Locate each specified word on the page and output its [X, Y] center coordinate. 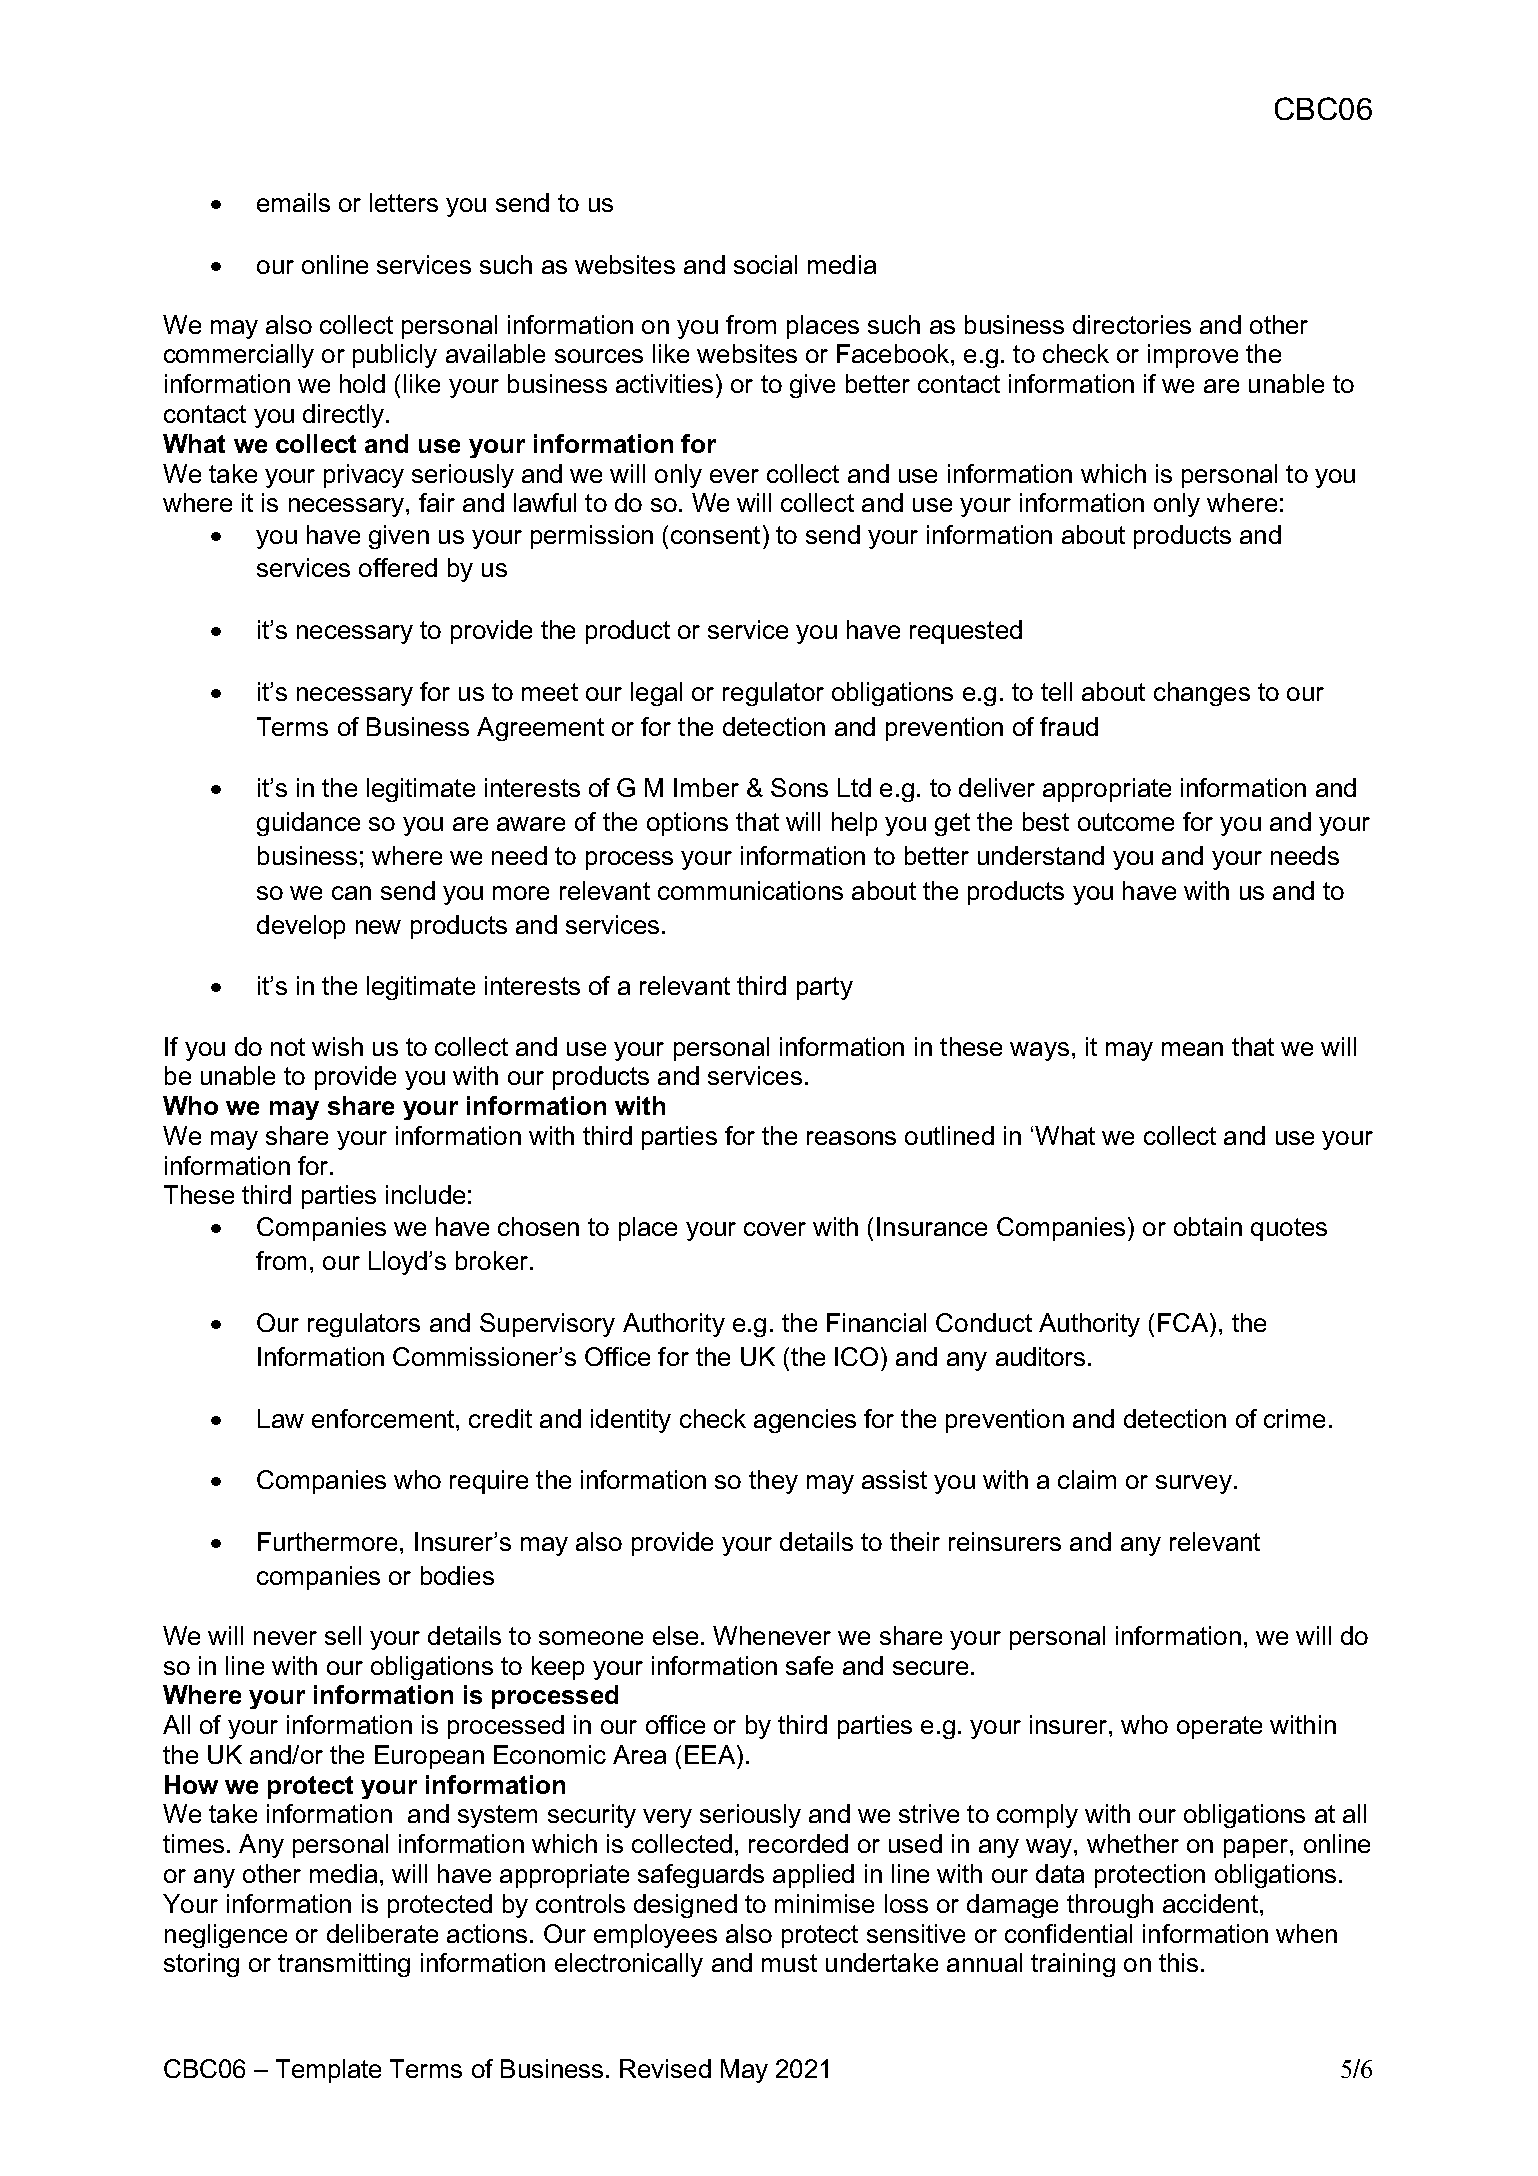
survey [1194, 1484]
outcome [1126, 822]
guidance [308, 824]
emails [293, 202]
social [765, 264]
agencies [805, 1421]
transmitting [344, 1965]
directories [1132, 324]
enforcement [384, 1418]
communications [750, 890]
